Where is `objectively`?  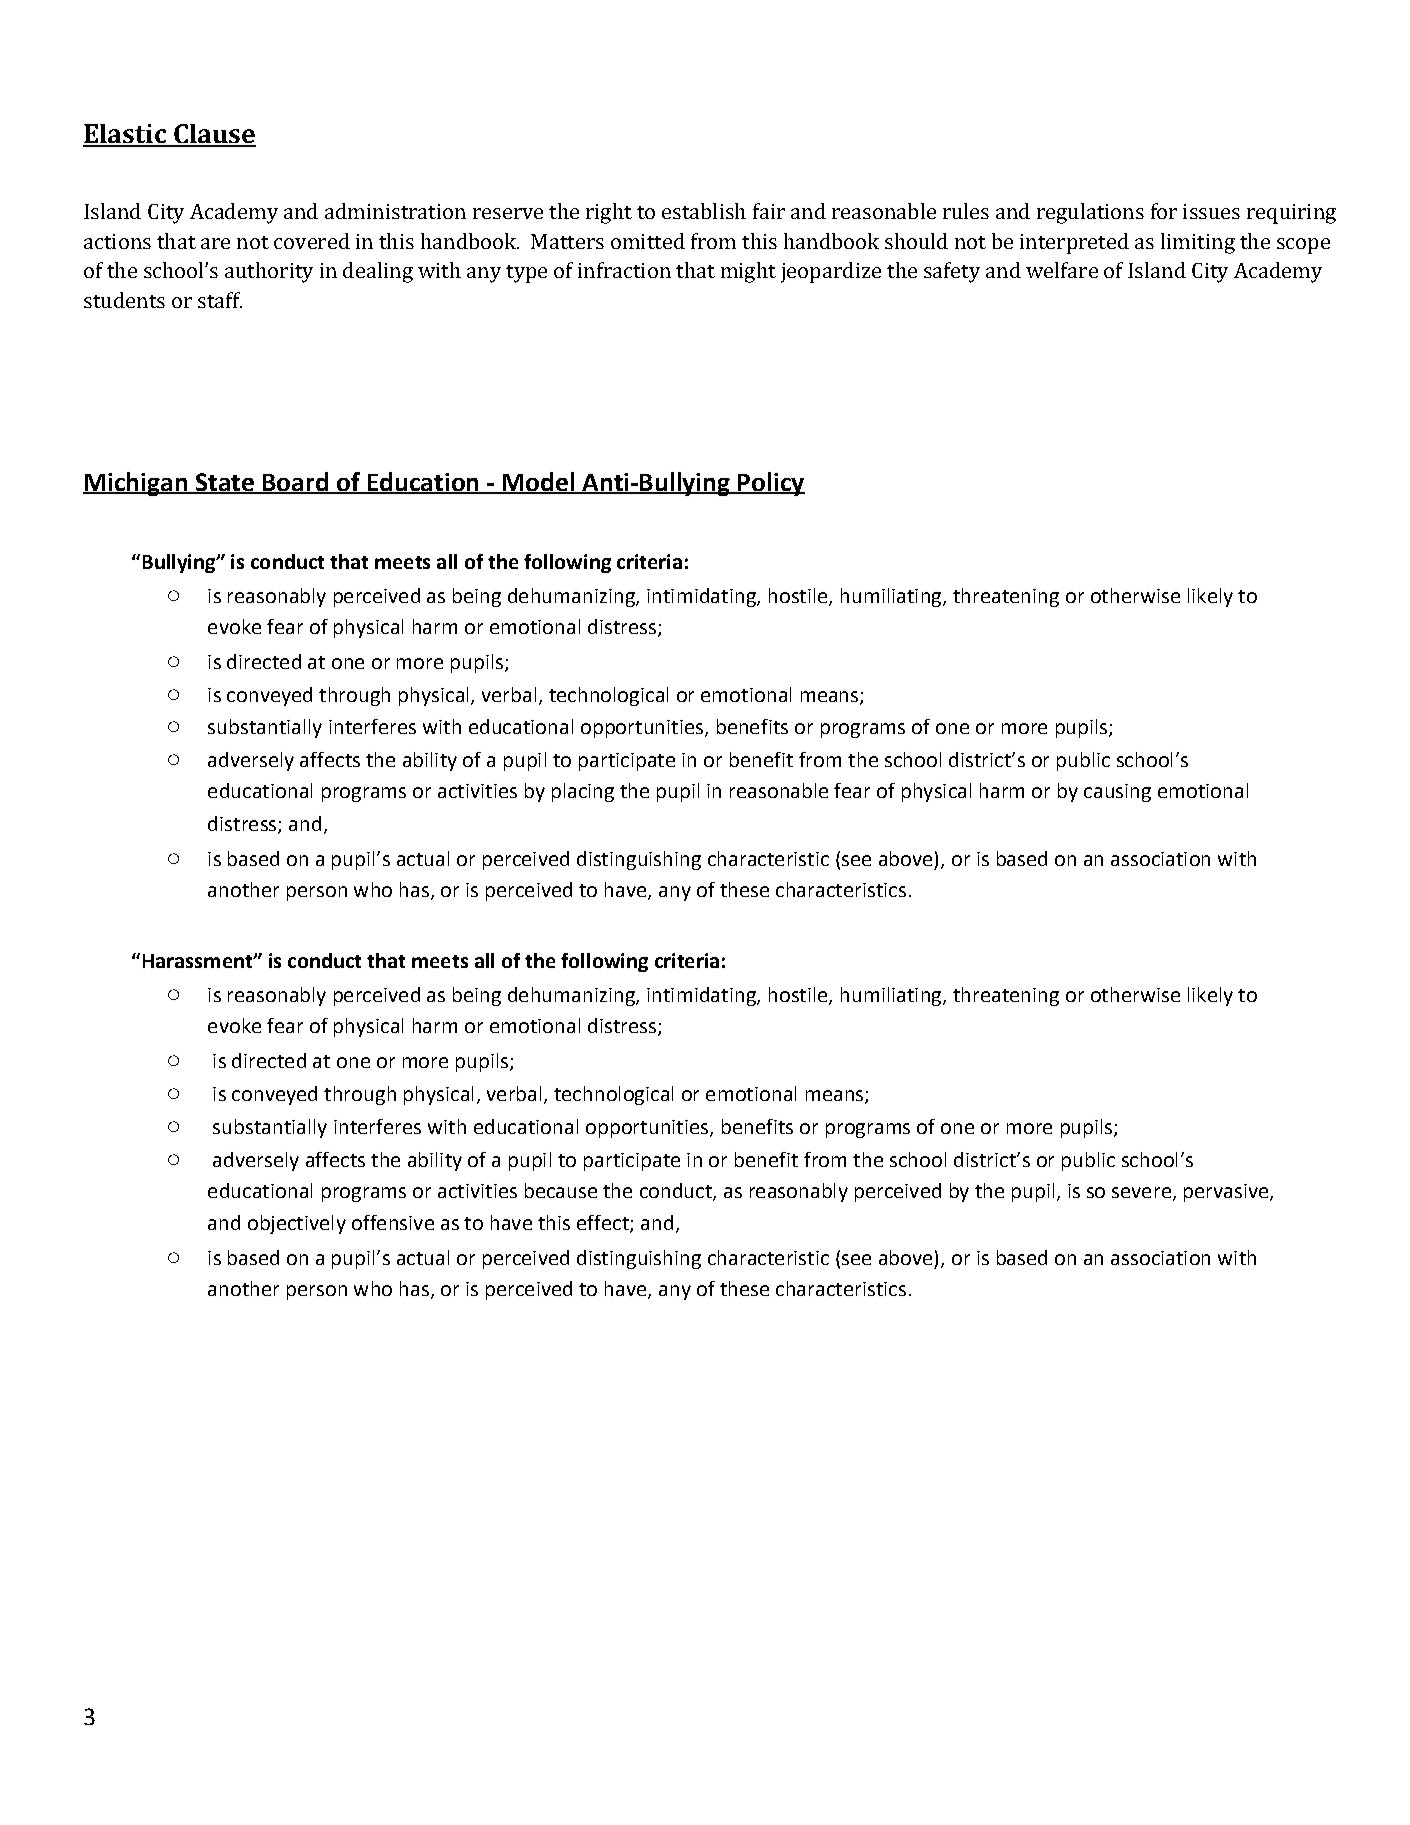 objectively is located at coordinates (297, 1224).
